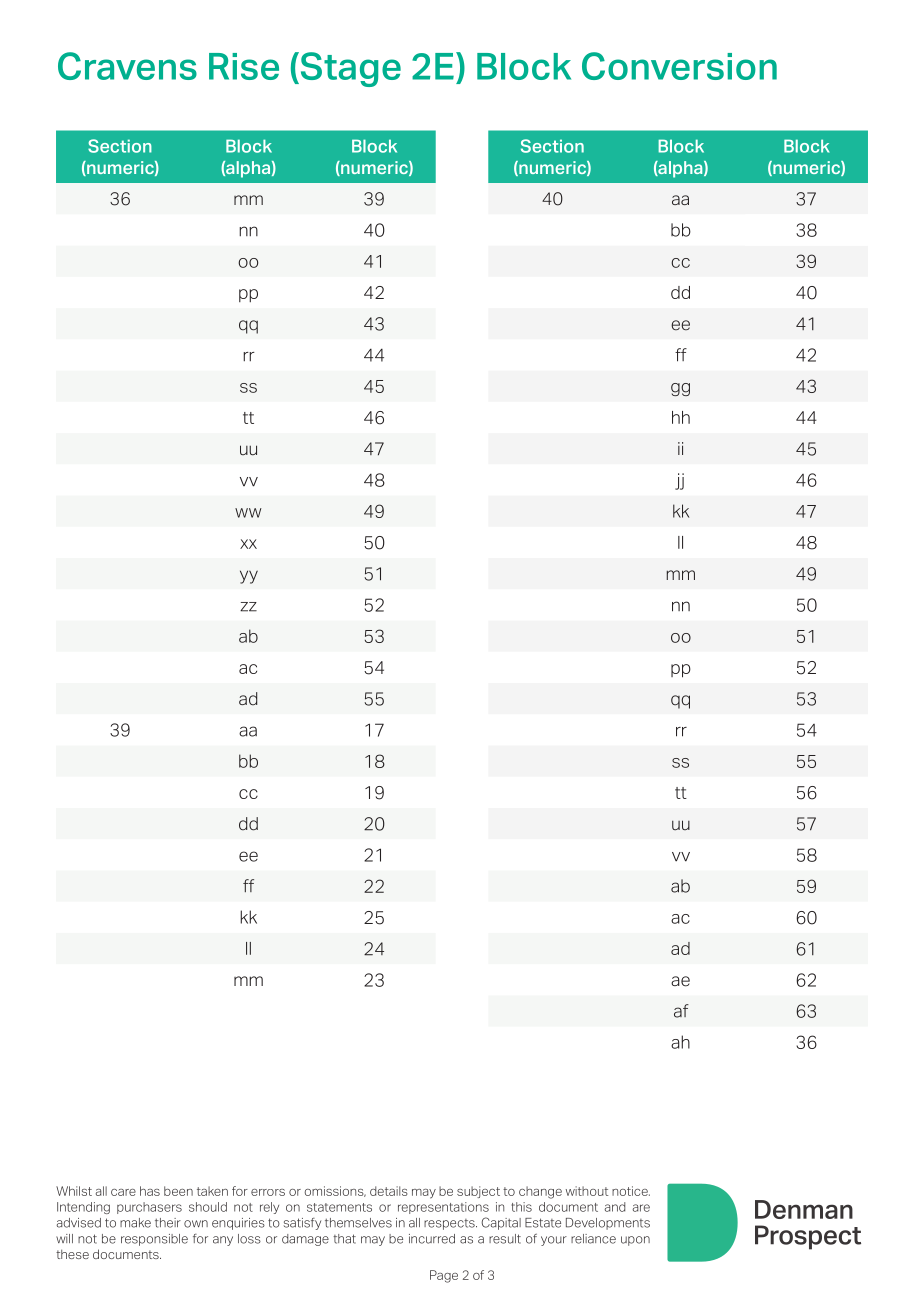  I want to click on Stage, so click(349, 69).
